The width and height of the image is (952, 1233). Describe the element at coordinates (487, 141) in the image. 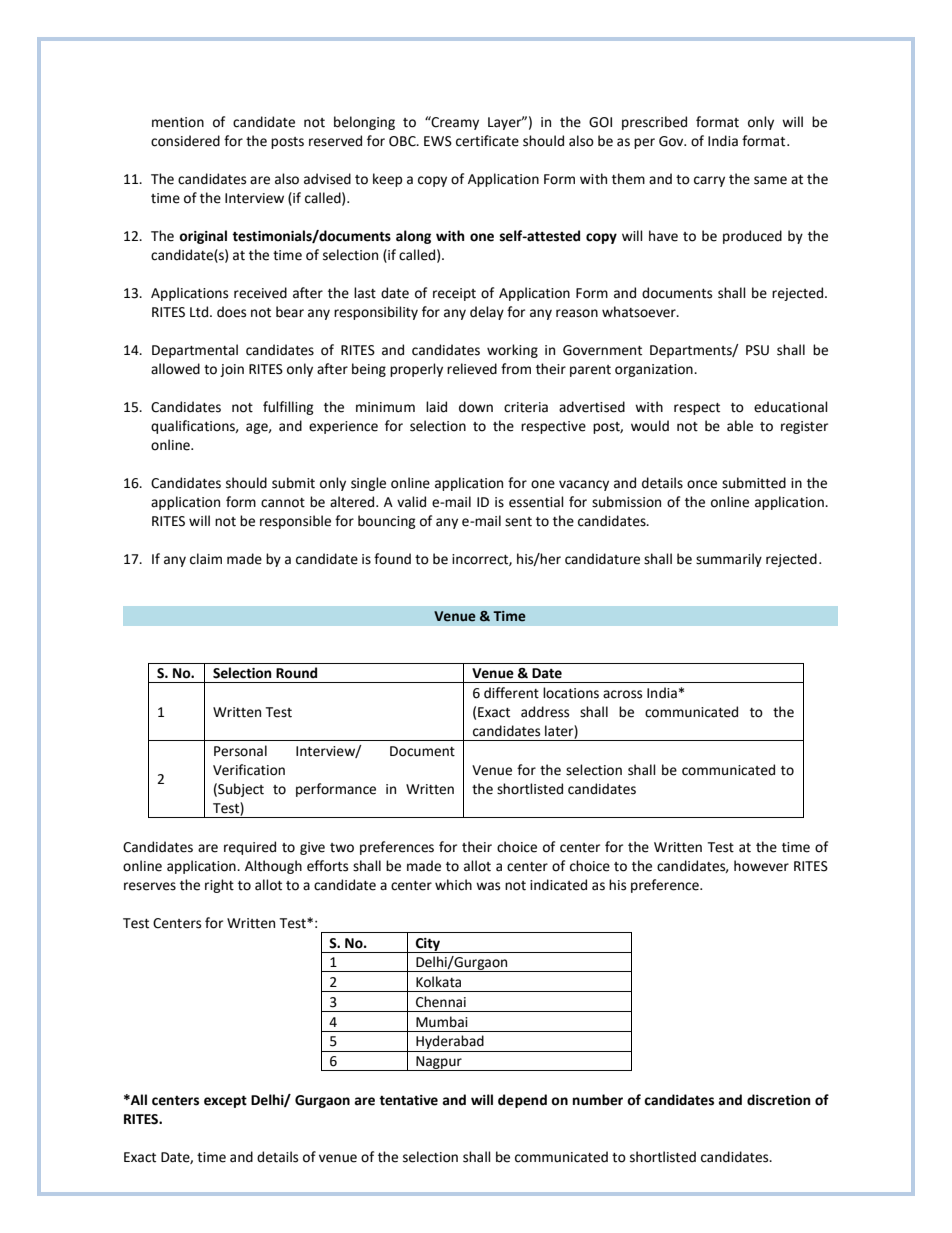

I see `certificate` at that location.
